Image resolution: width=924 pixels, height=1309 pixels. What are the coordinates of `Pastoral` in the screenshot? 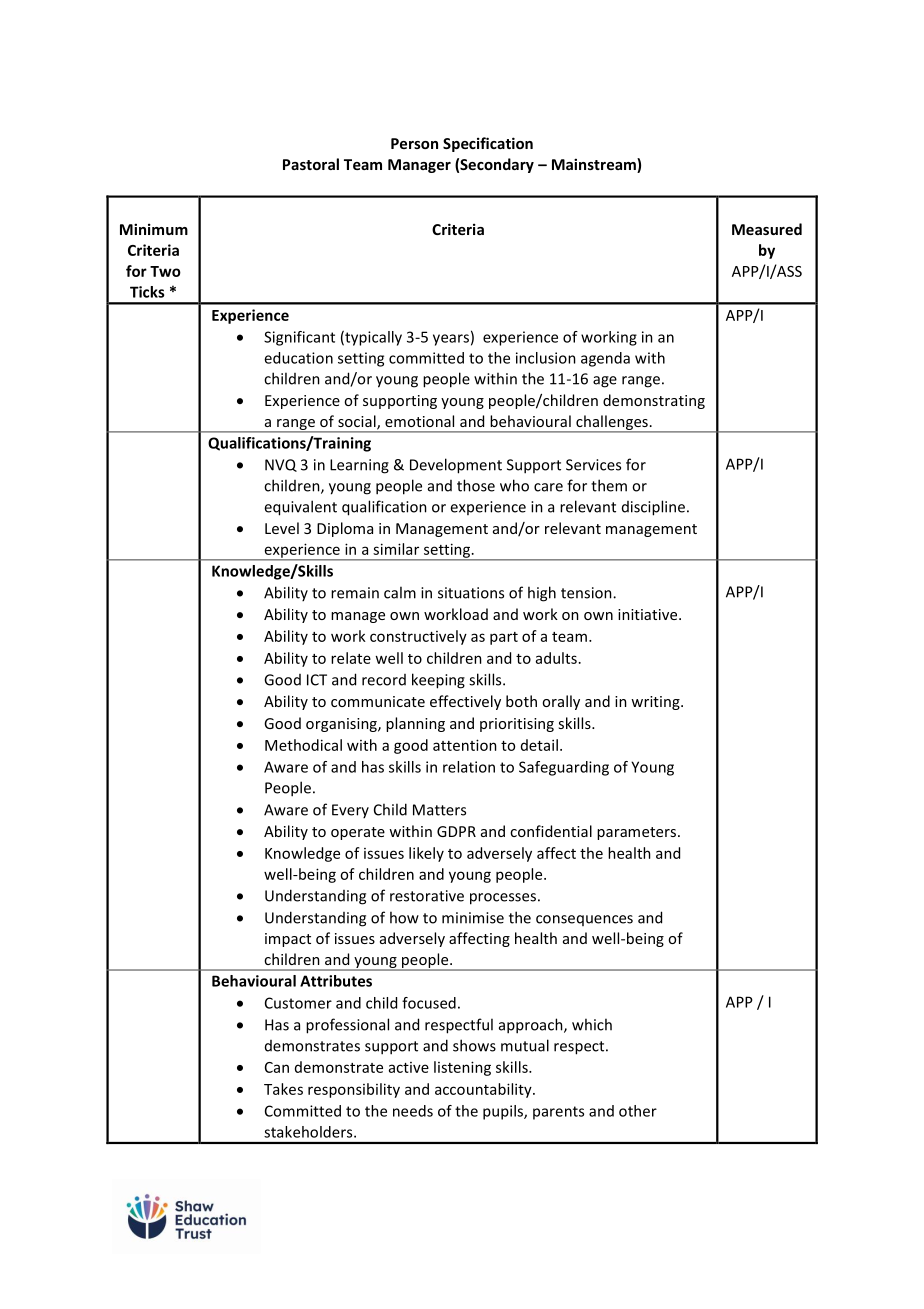 It's located at (311, 164).
